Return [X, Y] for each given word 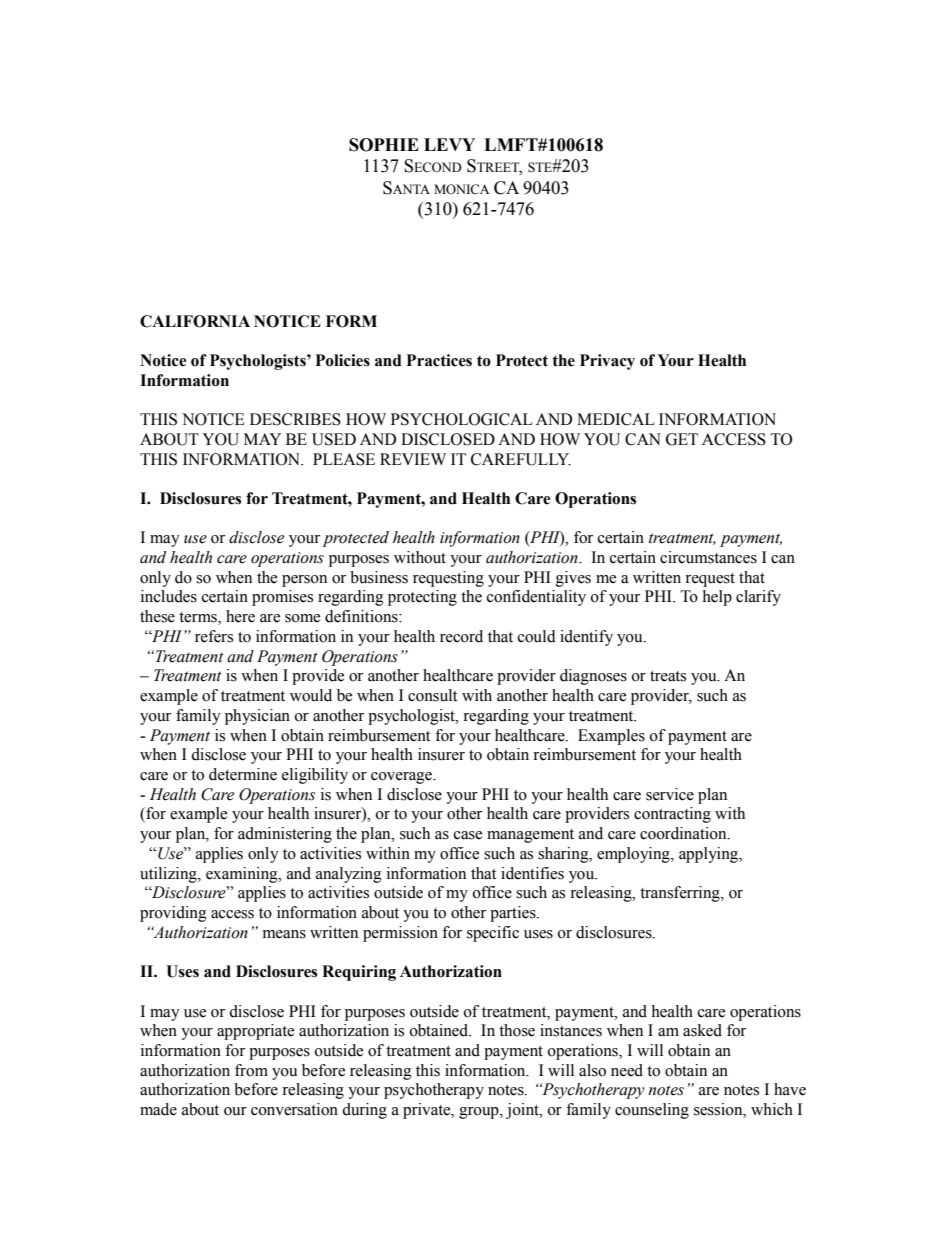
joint [523, 1111]
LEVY [449, 144]
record [461, 636]
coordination [684, 833]
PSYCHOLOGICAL [462, 419]
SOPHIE [384, 145]
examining [243, 875]
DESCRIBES [295, 419]
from [251, 1070]
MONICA [461, 189]
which [772, 1109]
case [468, 835]
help [717, 598]
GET [682, 439]
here [240, 616]
